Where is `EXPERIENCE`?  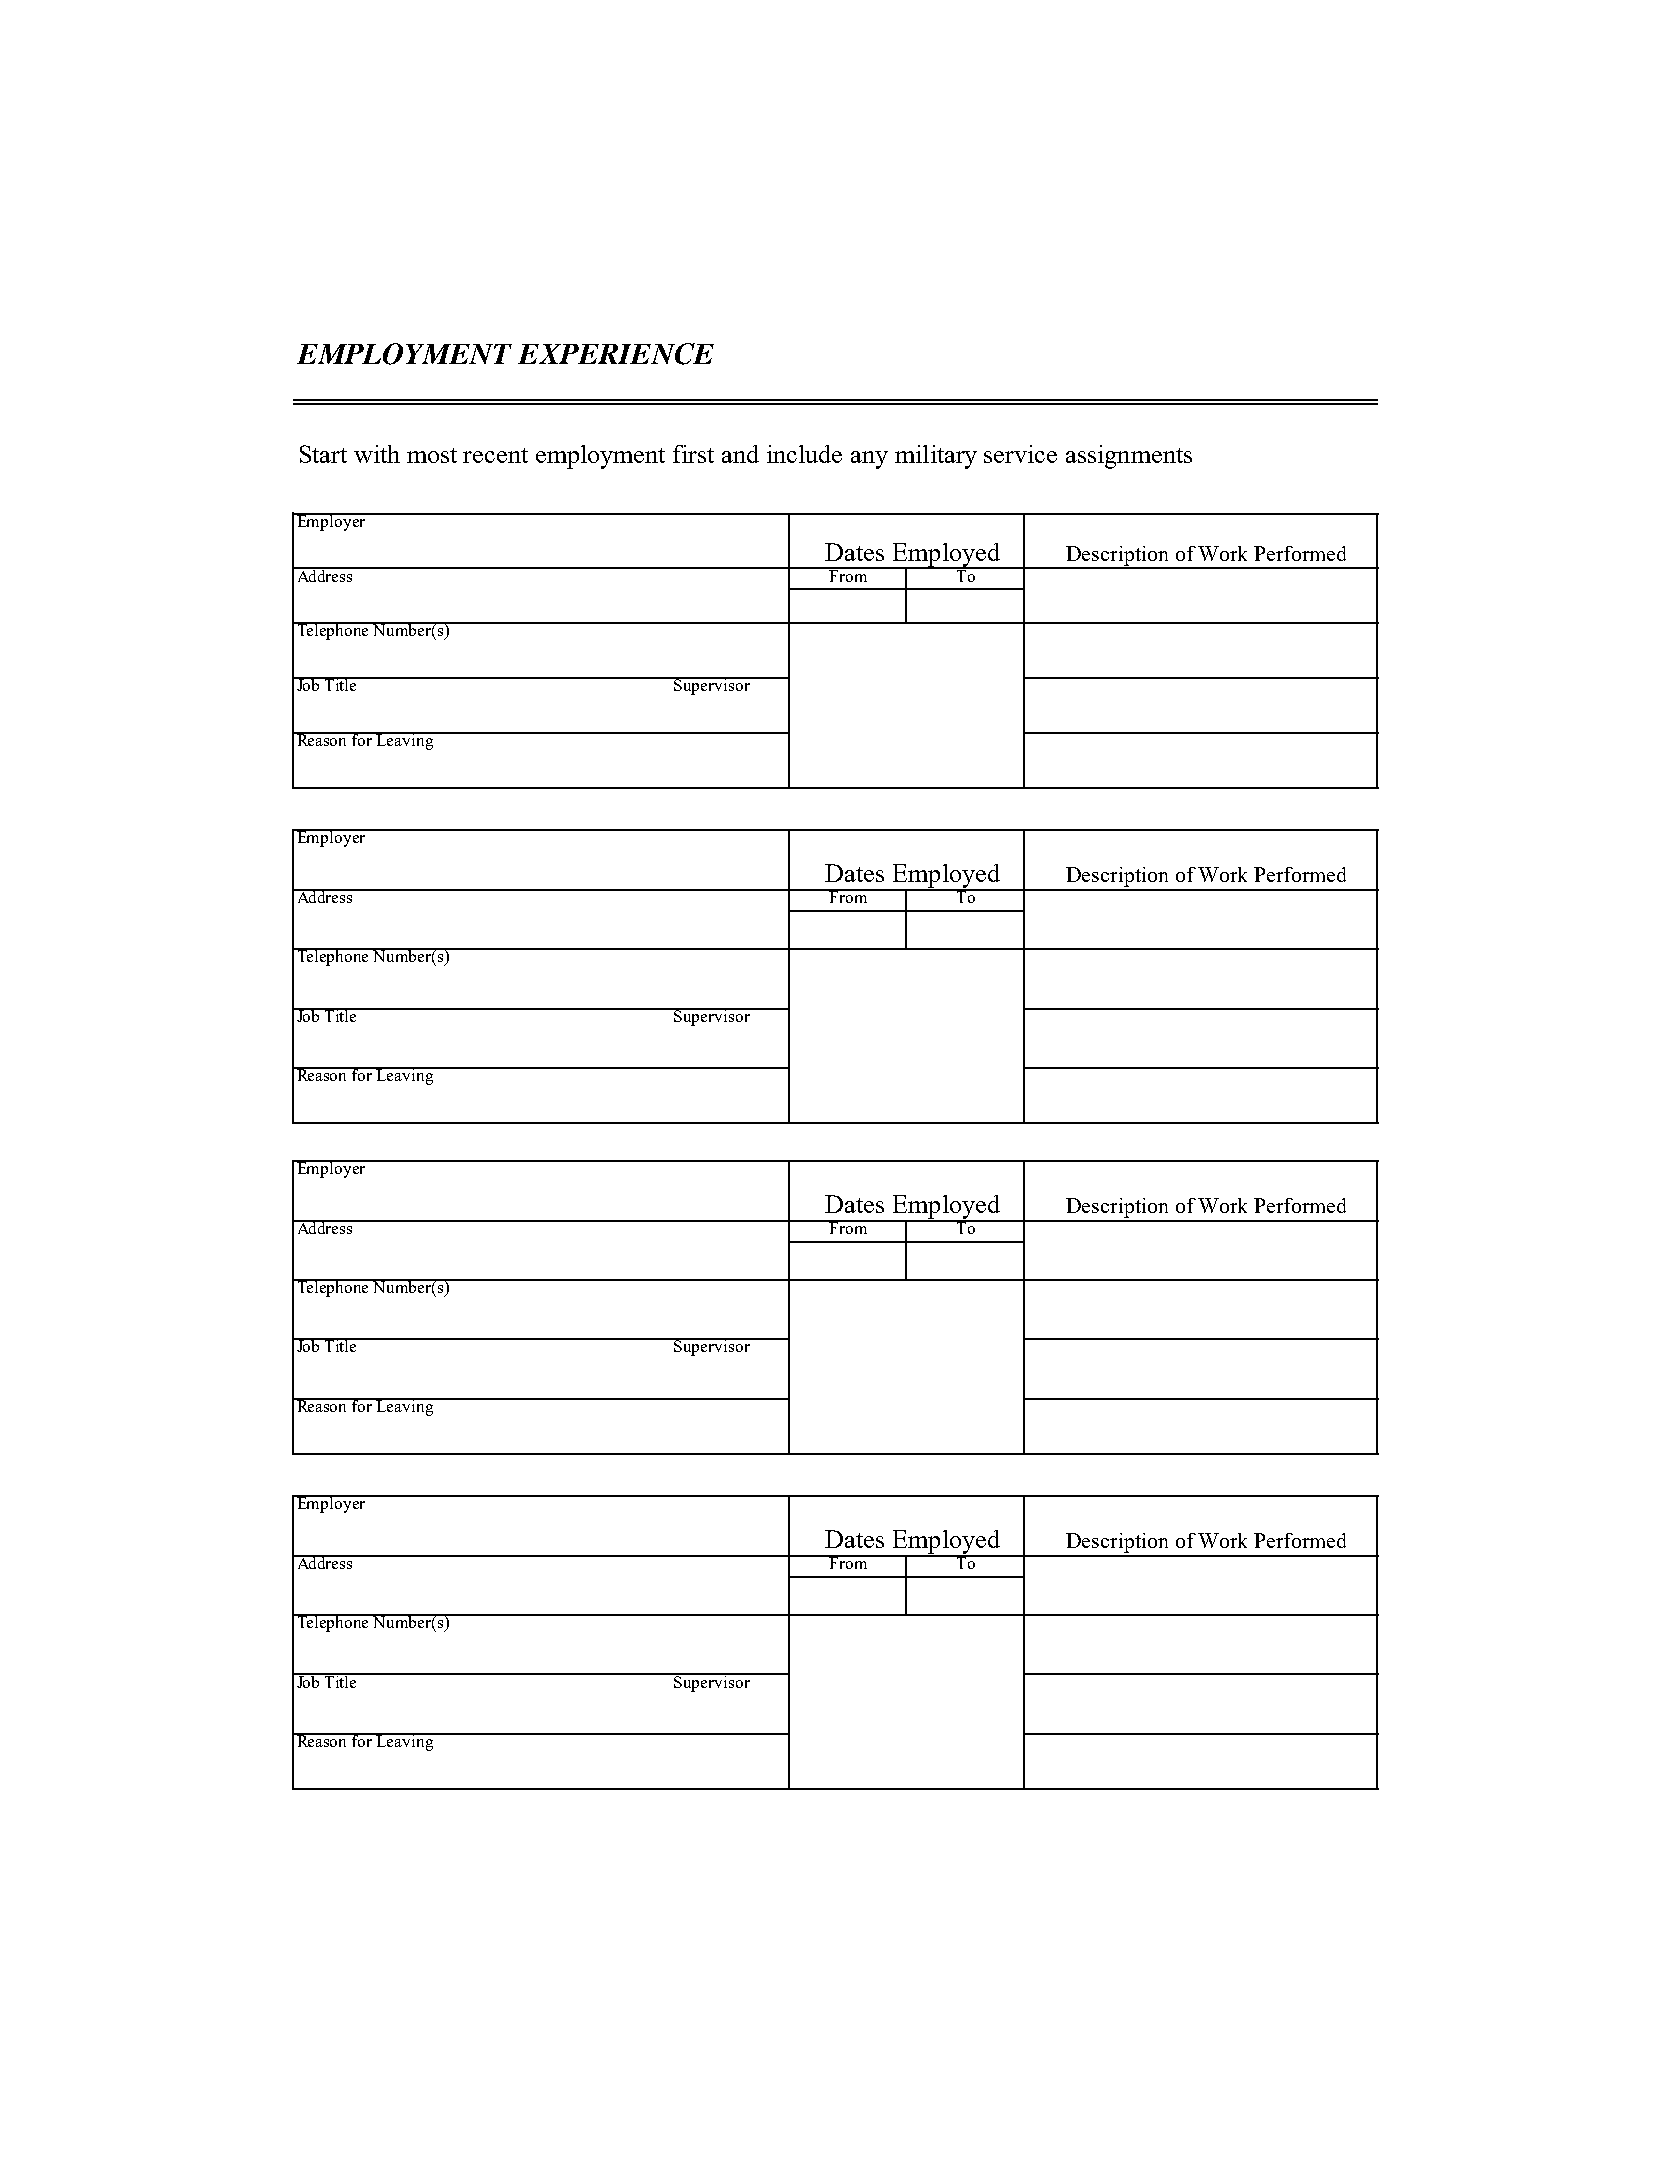 EXPERIENCE is located at coordinates (616, 354).
